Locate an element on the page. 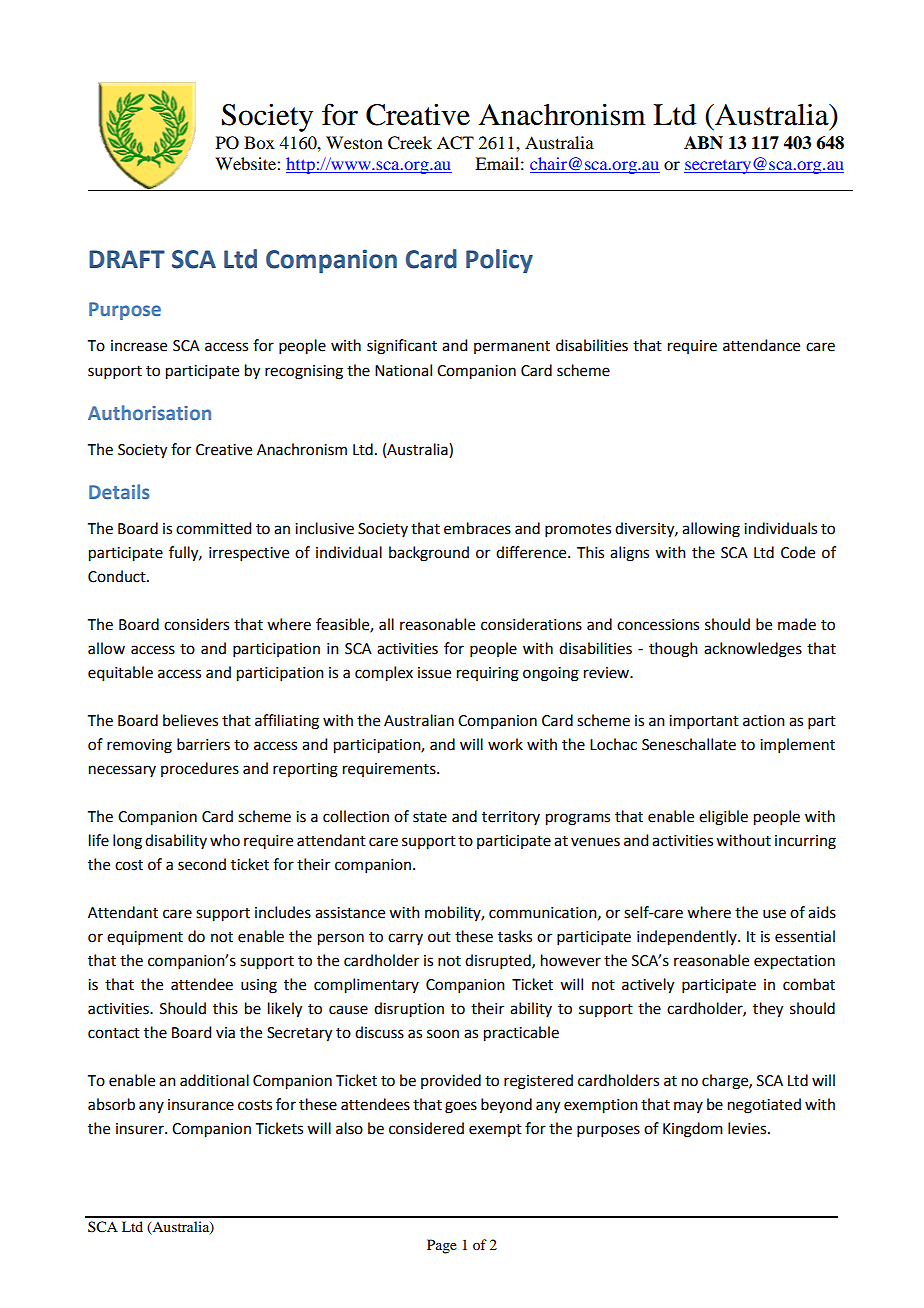 Image resolution: width=924 pixels, height=1308 pixels. levies is located at coordinates (748, 1128).
